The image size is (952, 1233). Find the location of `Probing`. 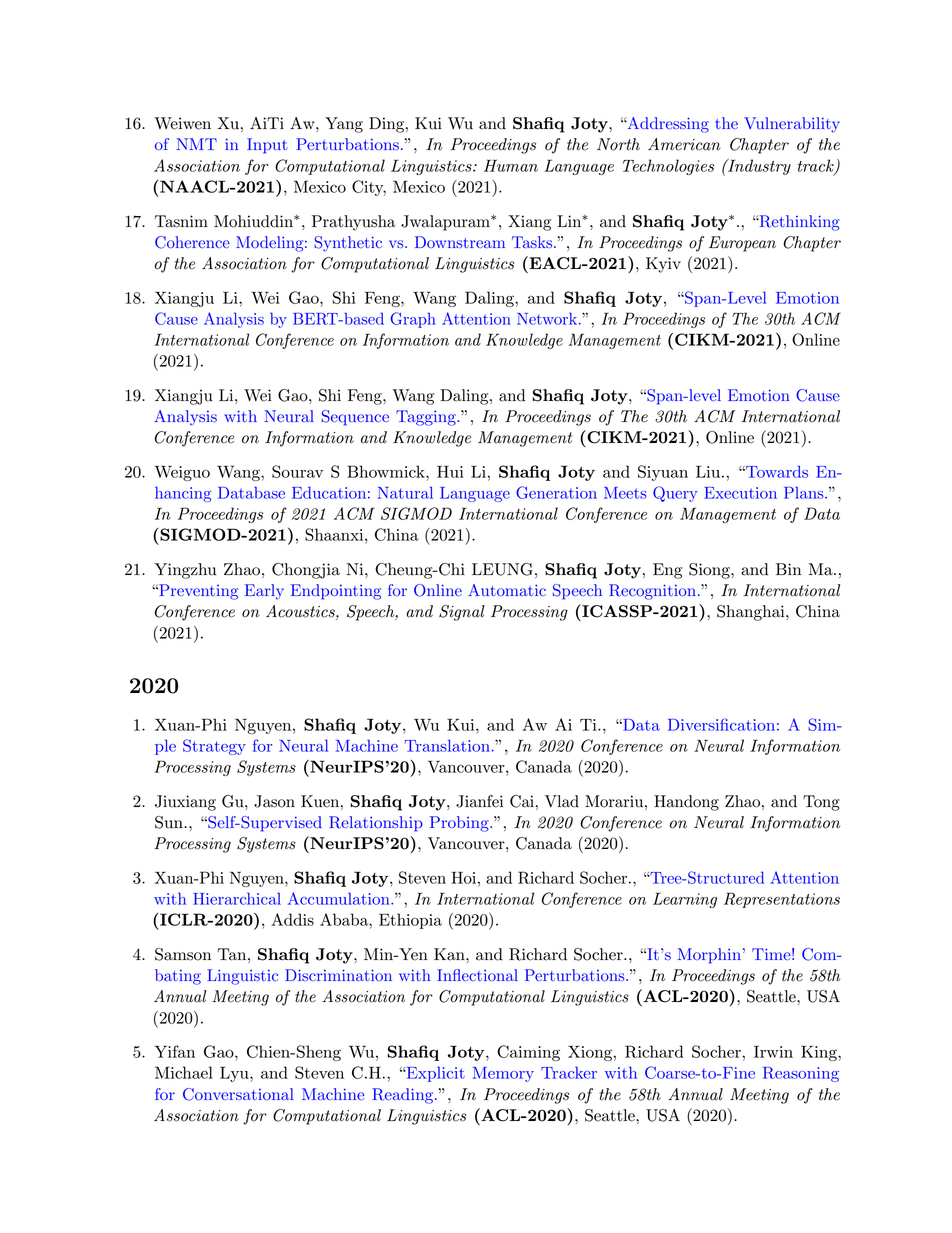

Probing is located at coordinates (460, 824).
